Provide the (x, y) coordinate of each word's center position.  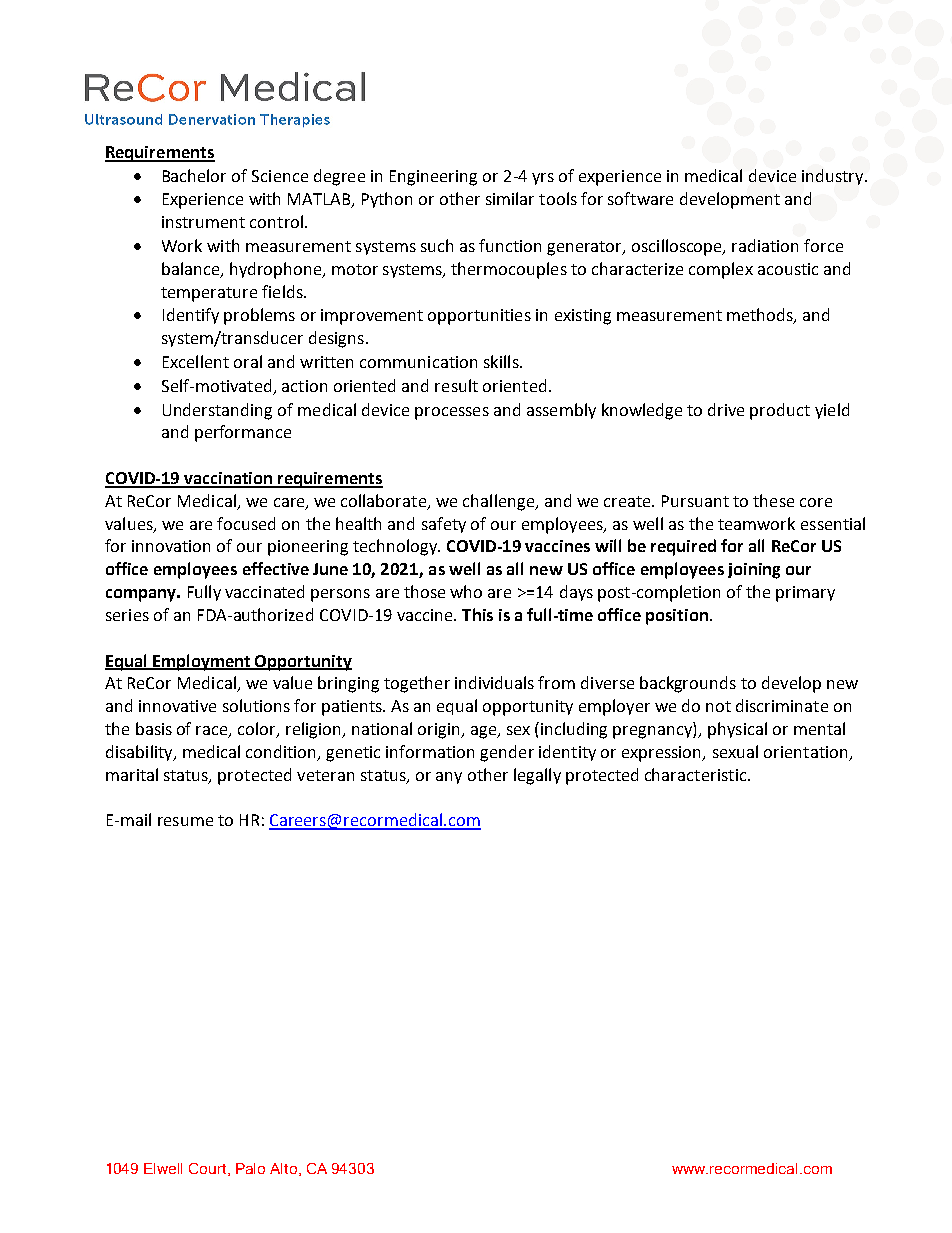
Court (209, 1169)
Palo (250, 1168)
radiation (765, 245)
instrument (203, 222)
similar (510, 198)
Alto (283, 1168)
